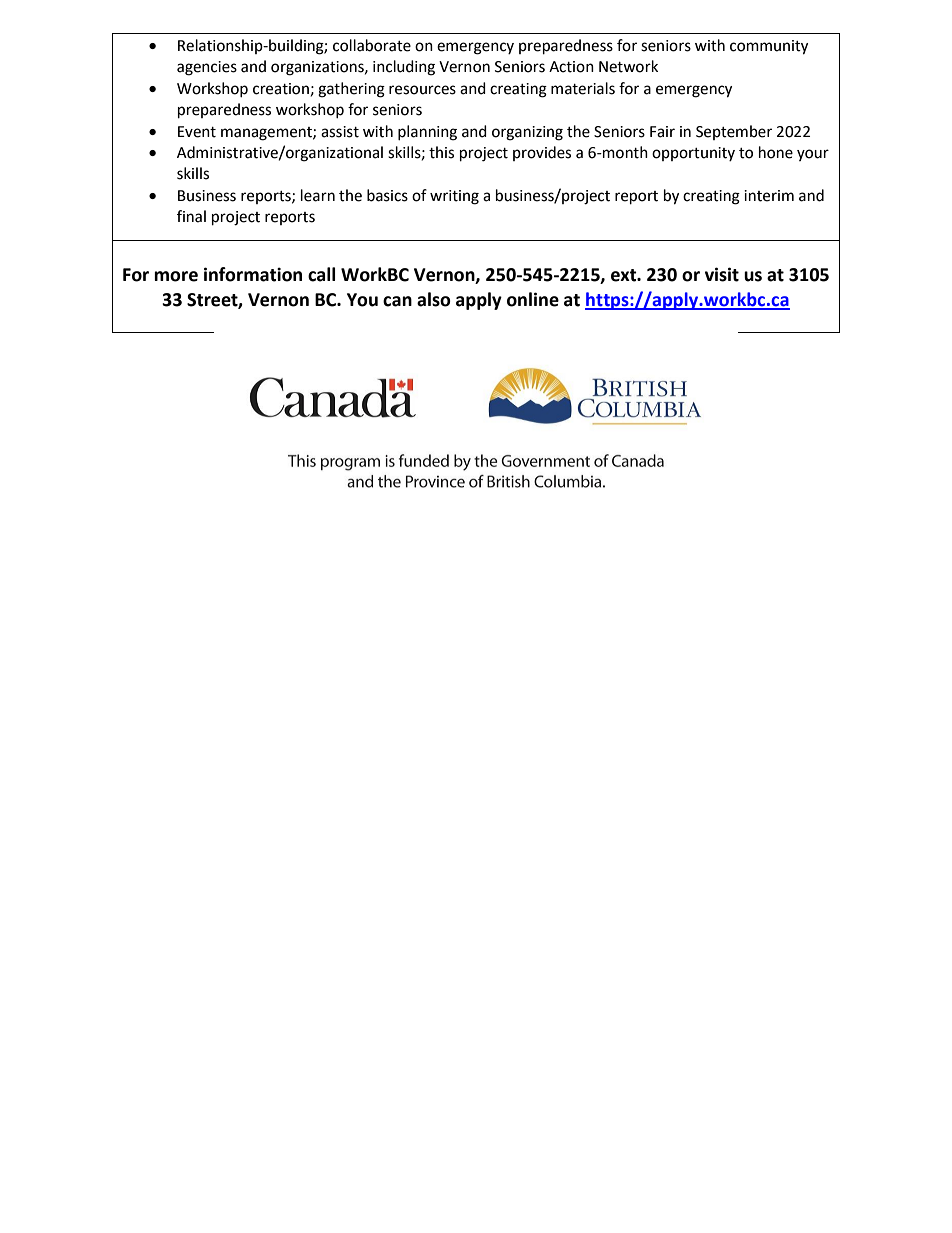 The width and height of the image is (952, 1233). Describe the element at coordinates (527, 133) in the image. I see `organizing` at that location.
